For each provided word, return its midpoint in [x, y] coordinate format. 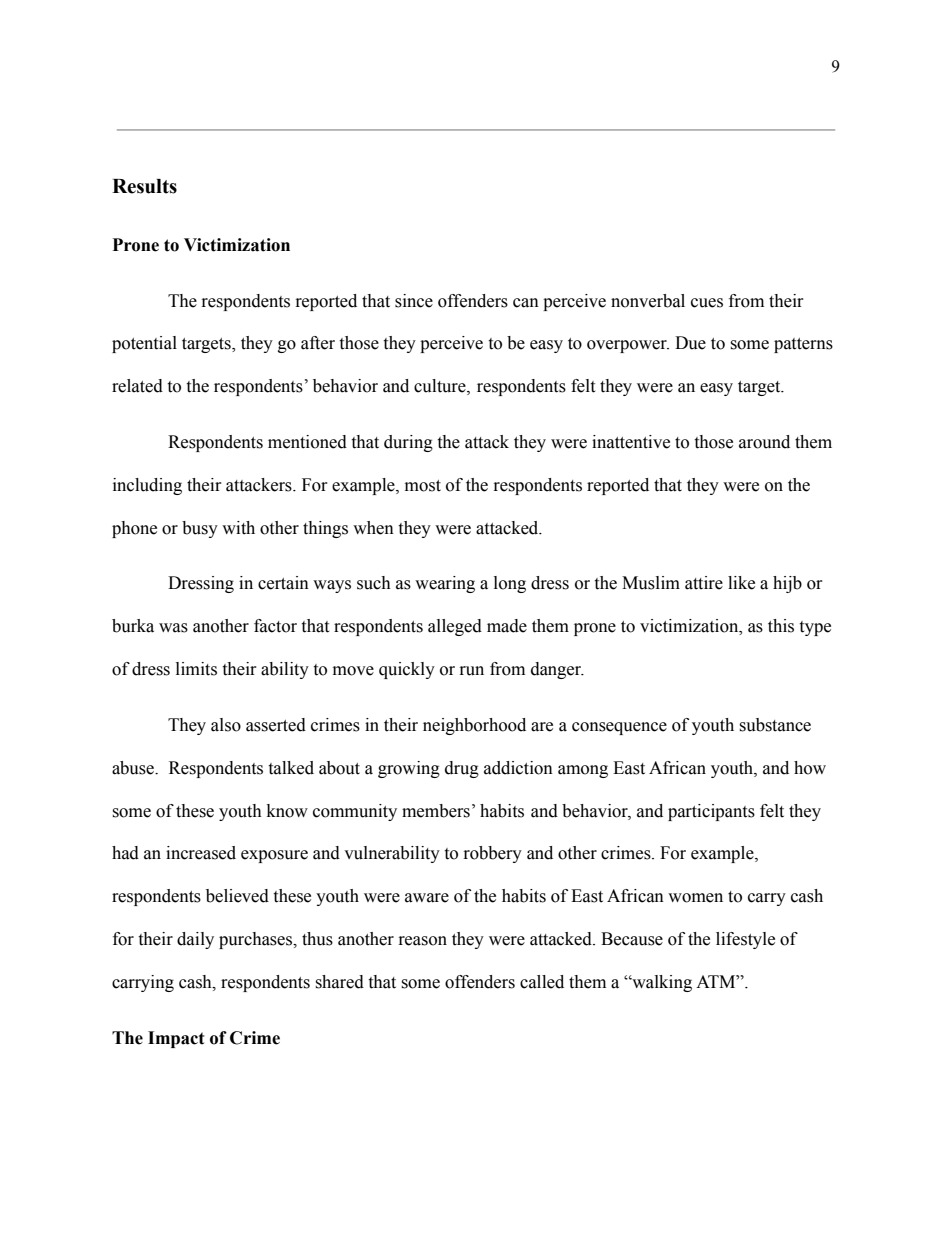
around [764, 442]
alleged [455, 627]
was [173, 628]
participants [711, 812]
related [137, 386]
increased [201, 853]
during [408, 443]
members [436, 811]
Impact [176, 1039]
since [414, 301]
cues [707, 303]
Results [144, 186]
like [741, 583]
